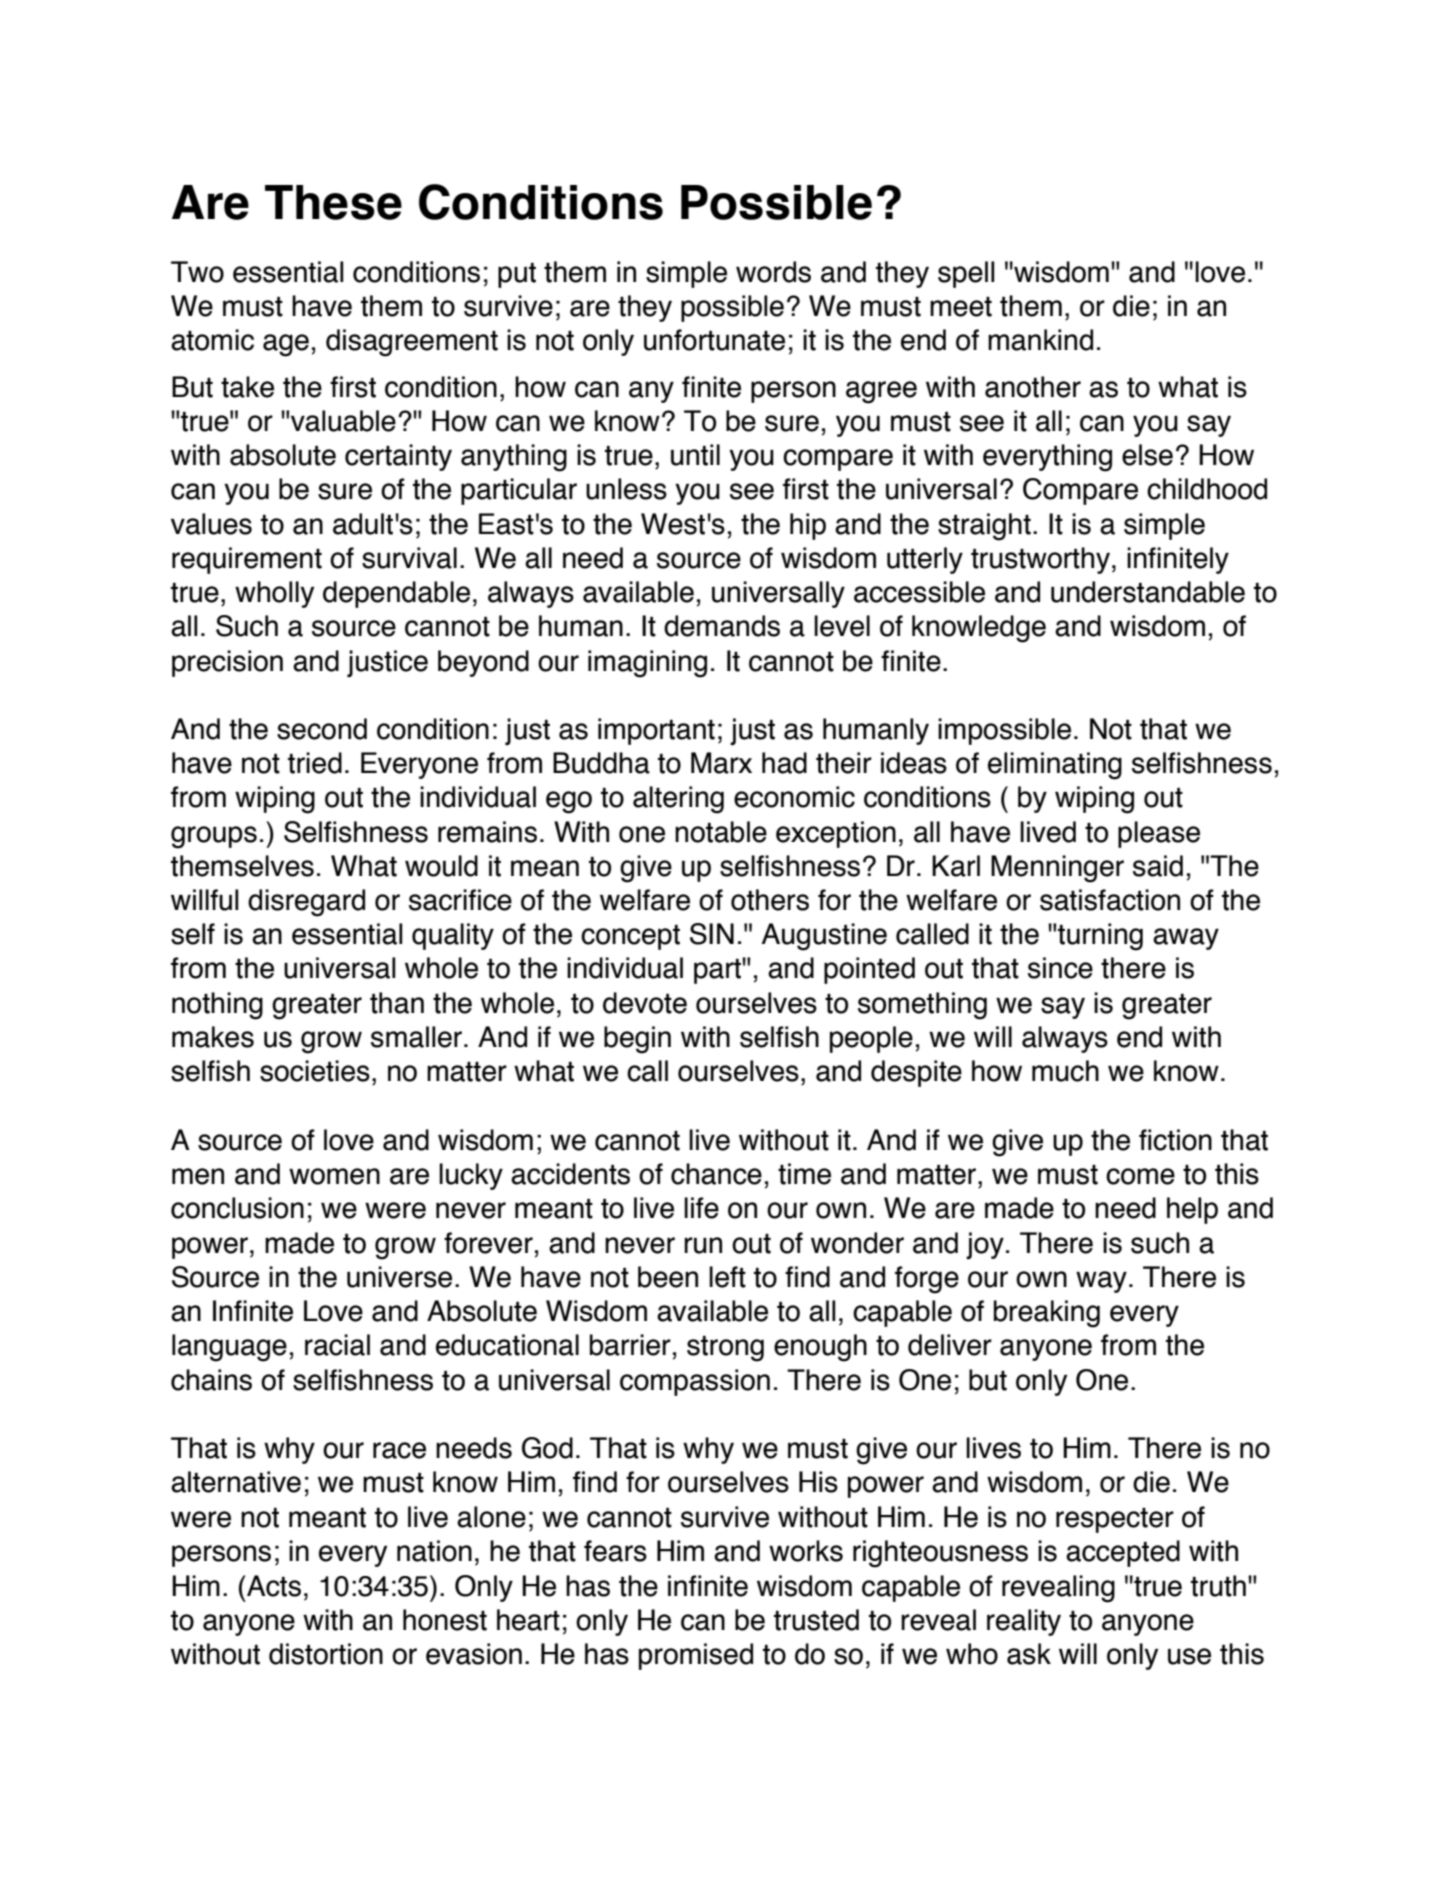  What do you see at coordinates (315, 1071) in the screenshot?
I see `societies` at bounding box center [315, 1071].
